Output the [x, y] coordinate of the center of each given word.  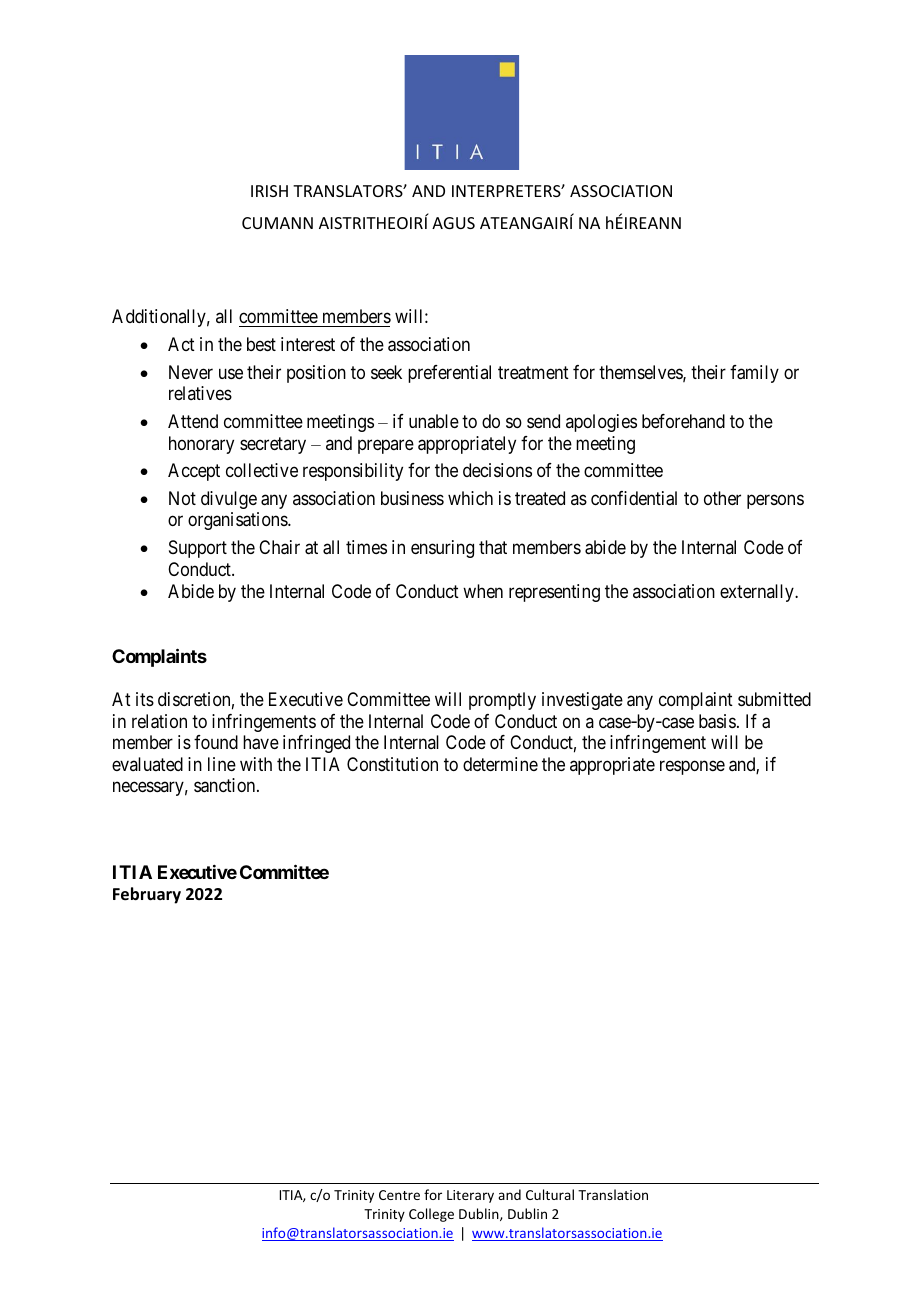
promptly [502, 701]
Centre [399, 1195]
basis [717, 721]
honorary [201, 445]
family [754, 374]
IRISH [269, 191]
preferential [449, 374]
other [722, 498]
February [147, 895]
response [692, 767]
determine [500, 764]
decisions [497, 470]
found [216, 742]
